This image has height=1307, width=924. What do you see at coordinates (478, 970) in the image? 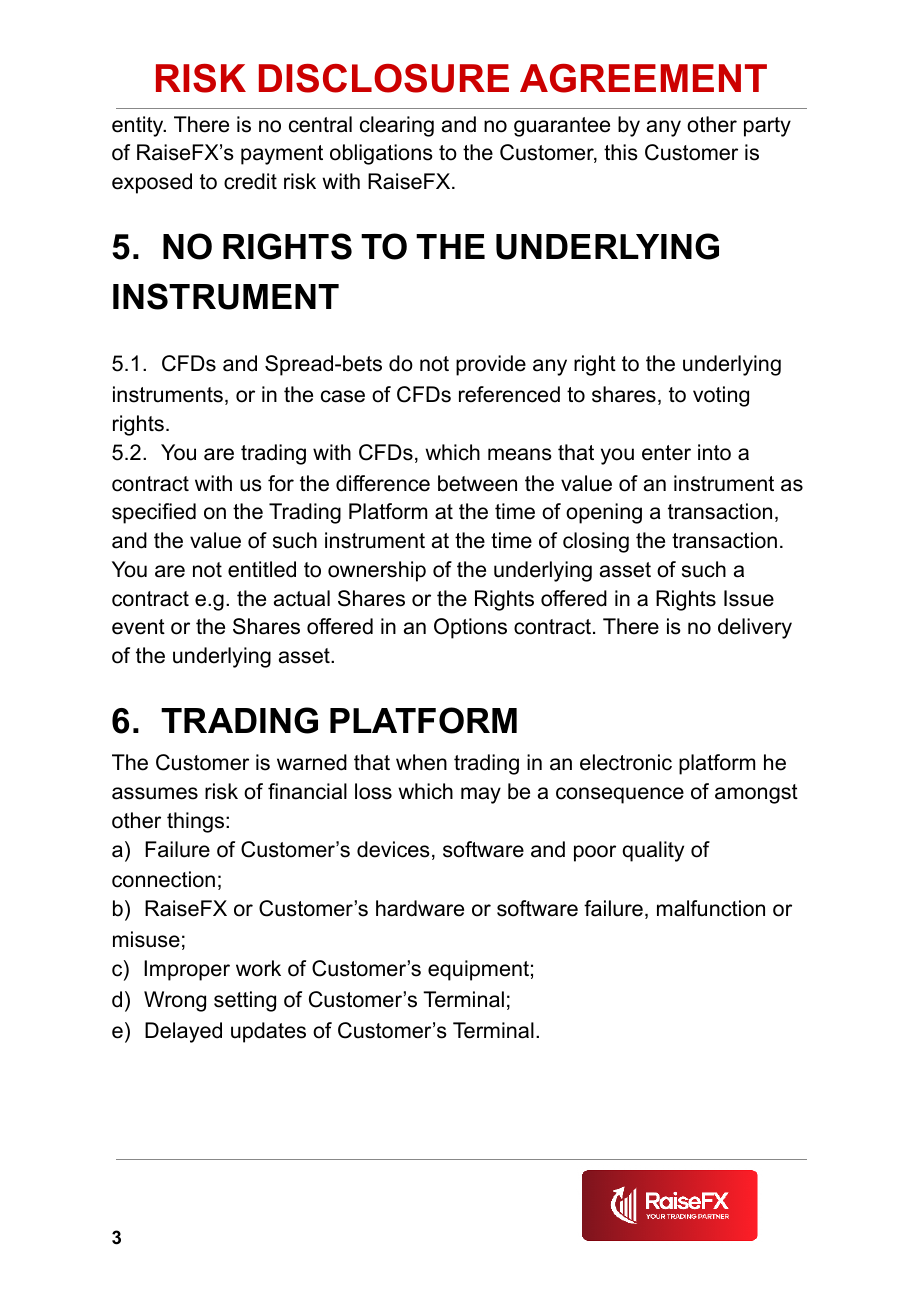
I see `equipment` at bounding box center [478, 970].
